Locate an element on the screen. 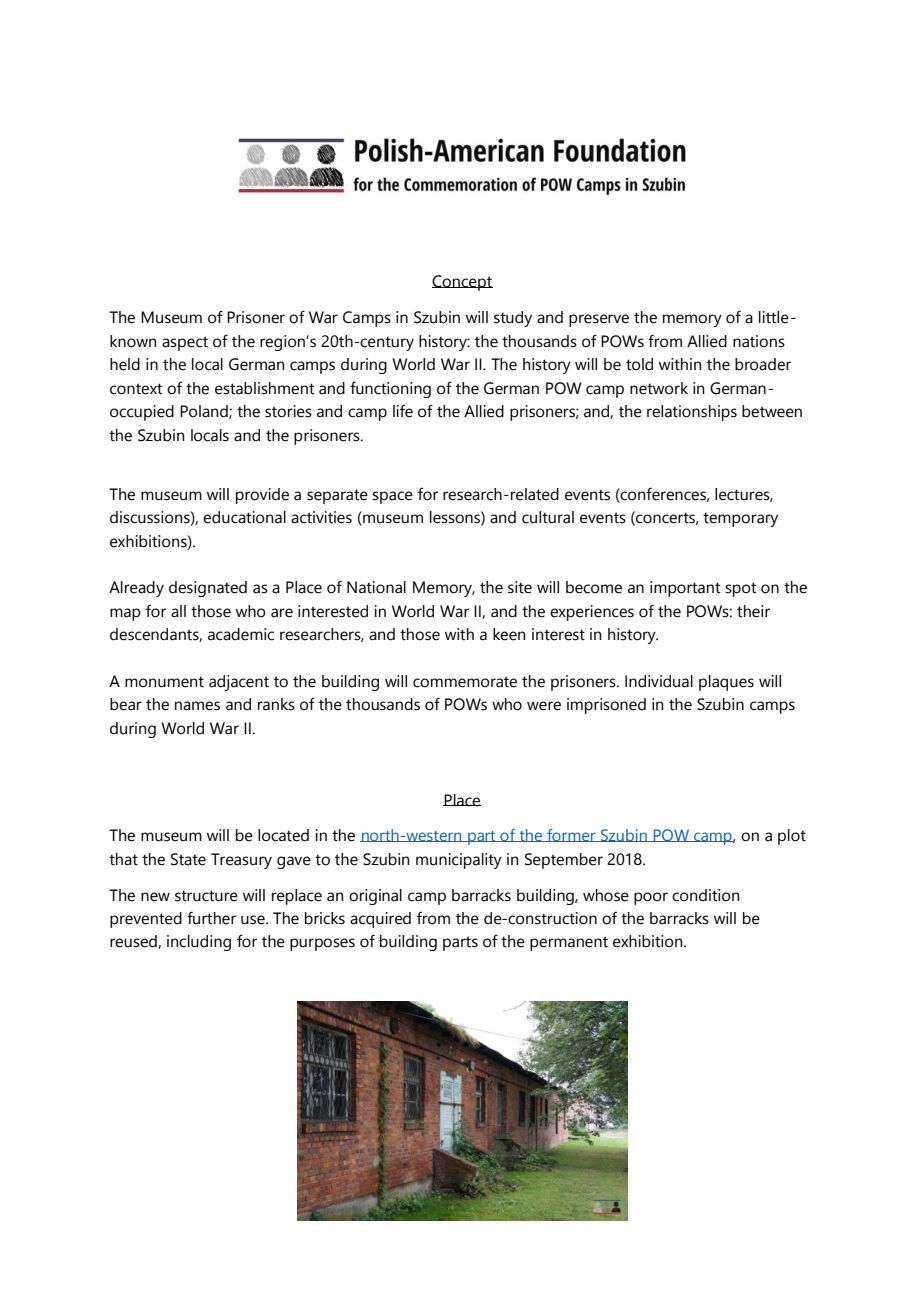  keen is located at coordinates (509, 634).
